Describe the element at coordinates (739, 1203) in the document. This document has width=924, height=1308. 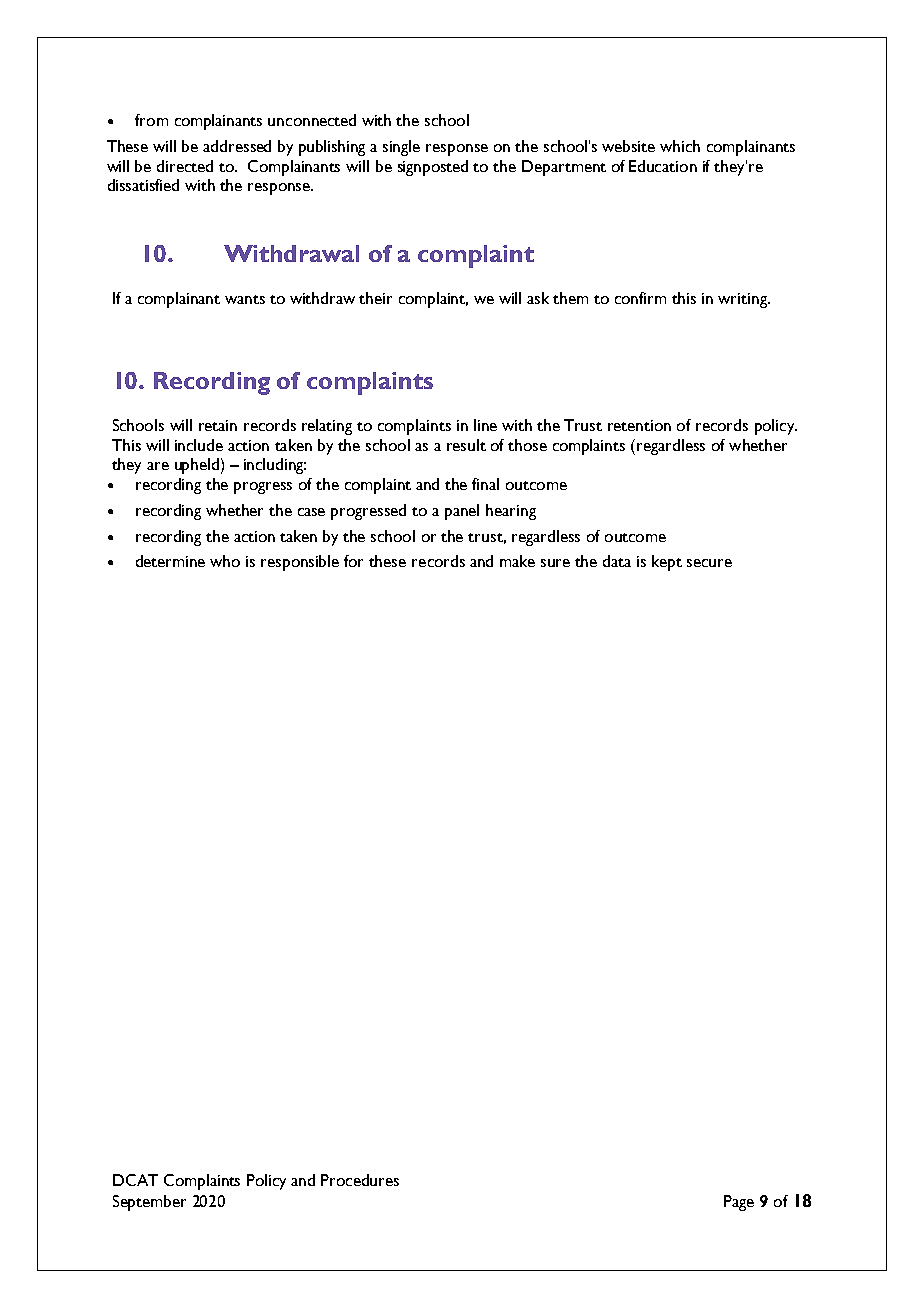
I see `Page` at that location.
